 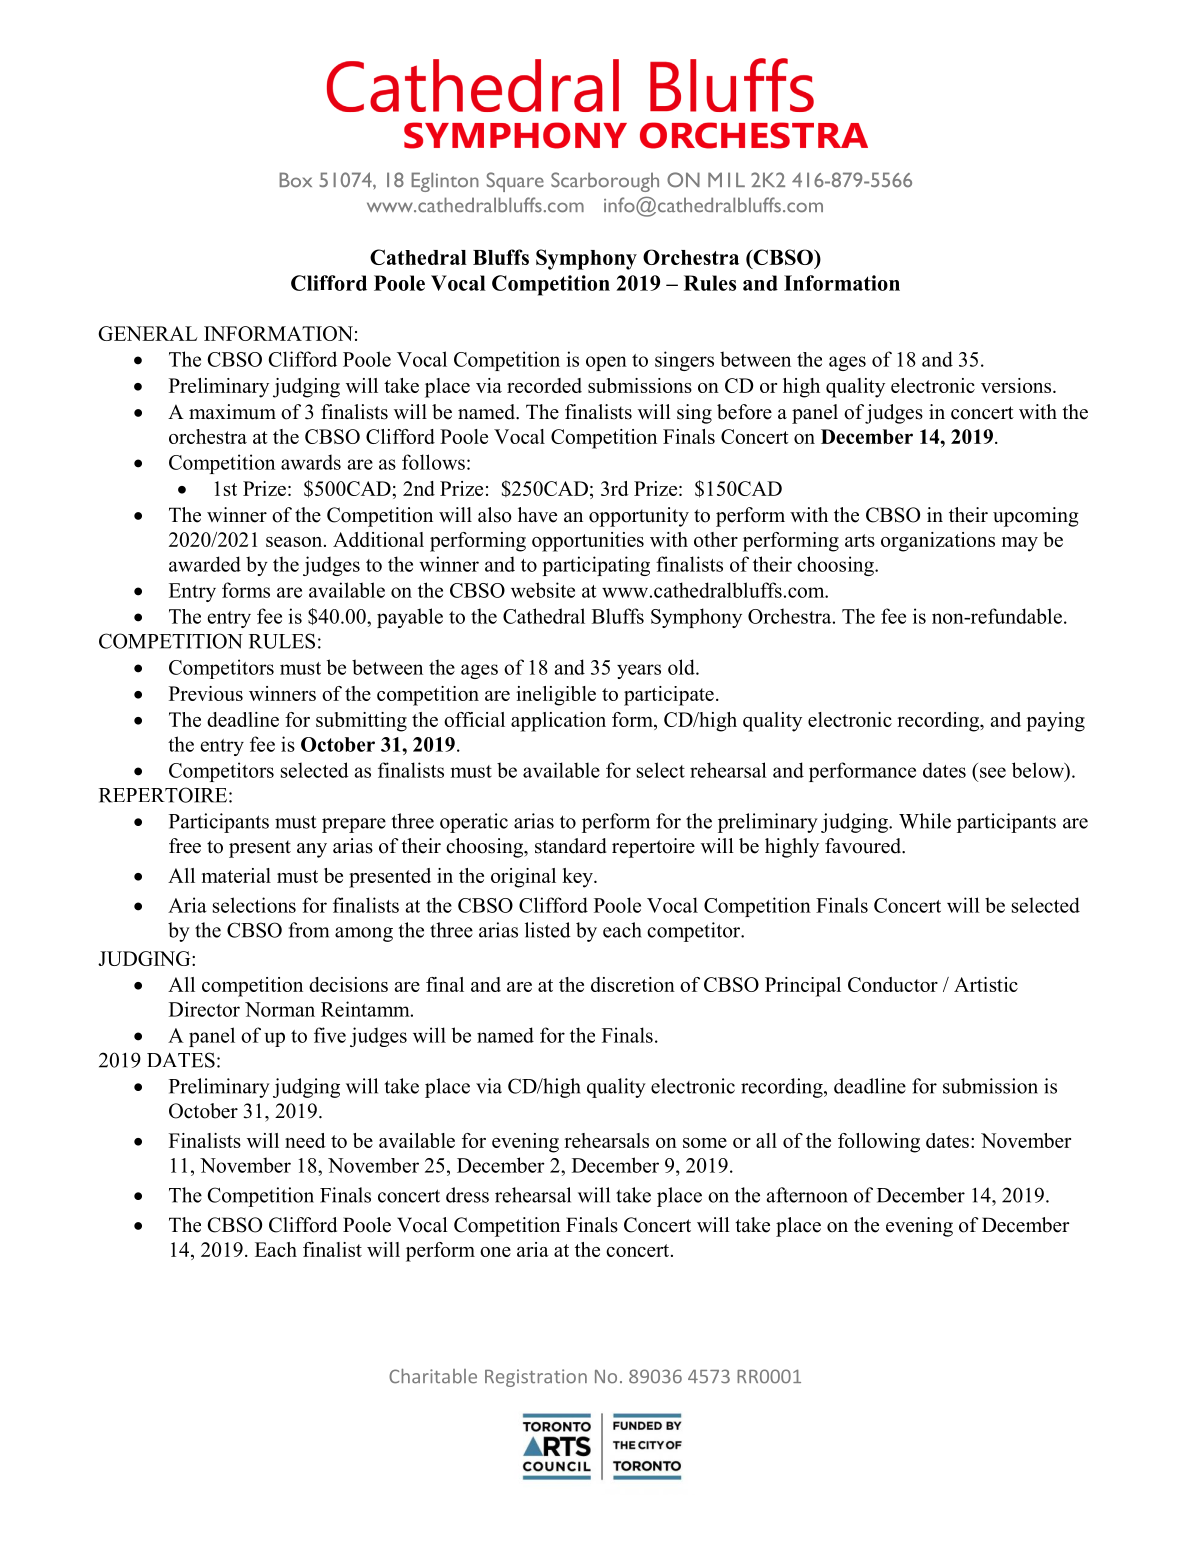 What do you see at coordinates (295, 180) in the image?
I see `Box` at bounding box center [295, 180].
